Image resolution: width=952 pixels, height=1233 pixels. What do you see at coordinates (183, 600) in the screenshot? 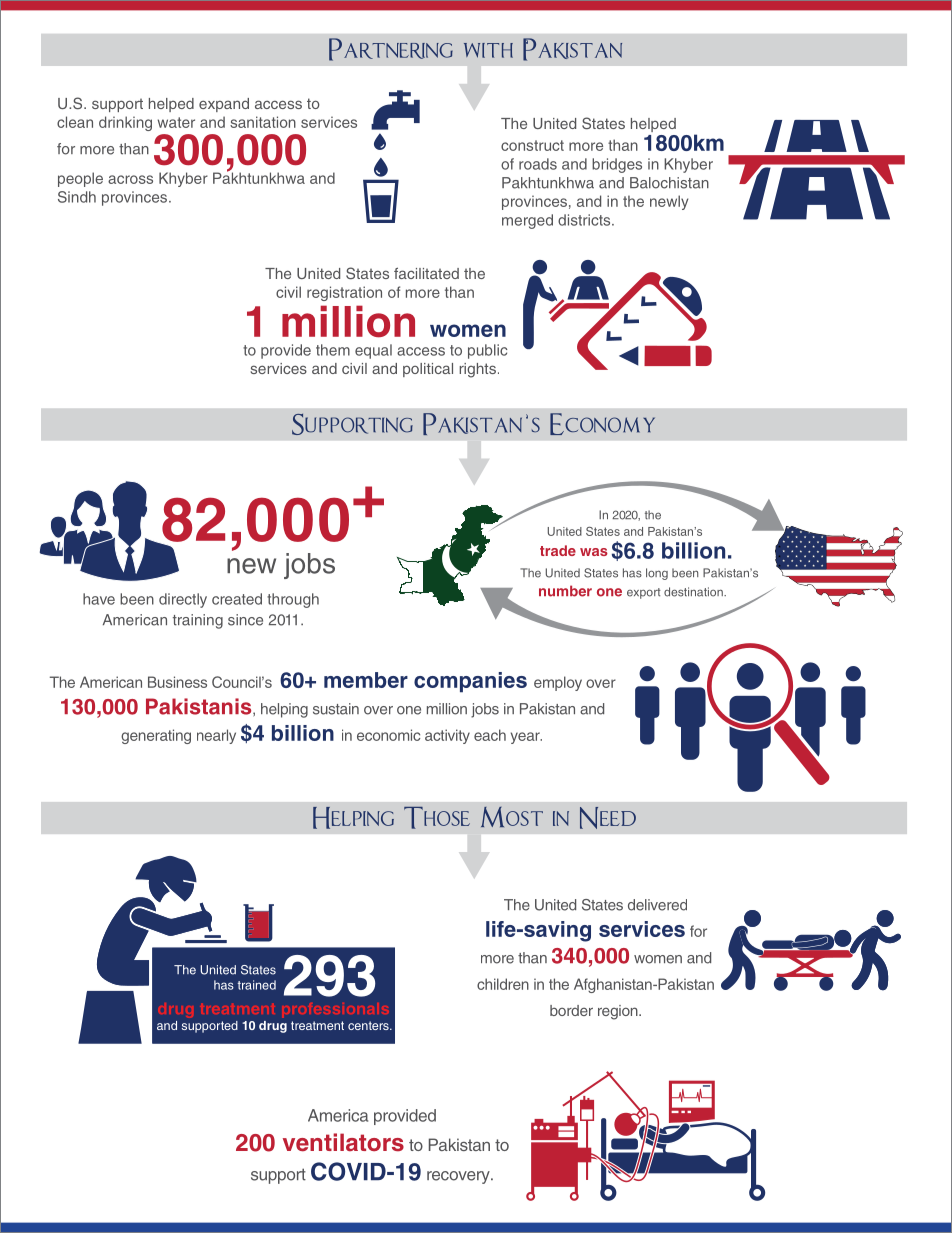
I see `directly` at bounding box center [183, 600].
